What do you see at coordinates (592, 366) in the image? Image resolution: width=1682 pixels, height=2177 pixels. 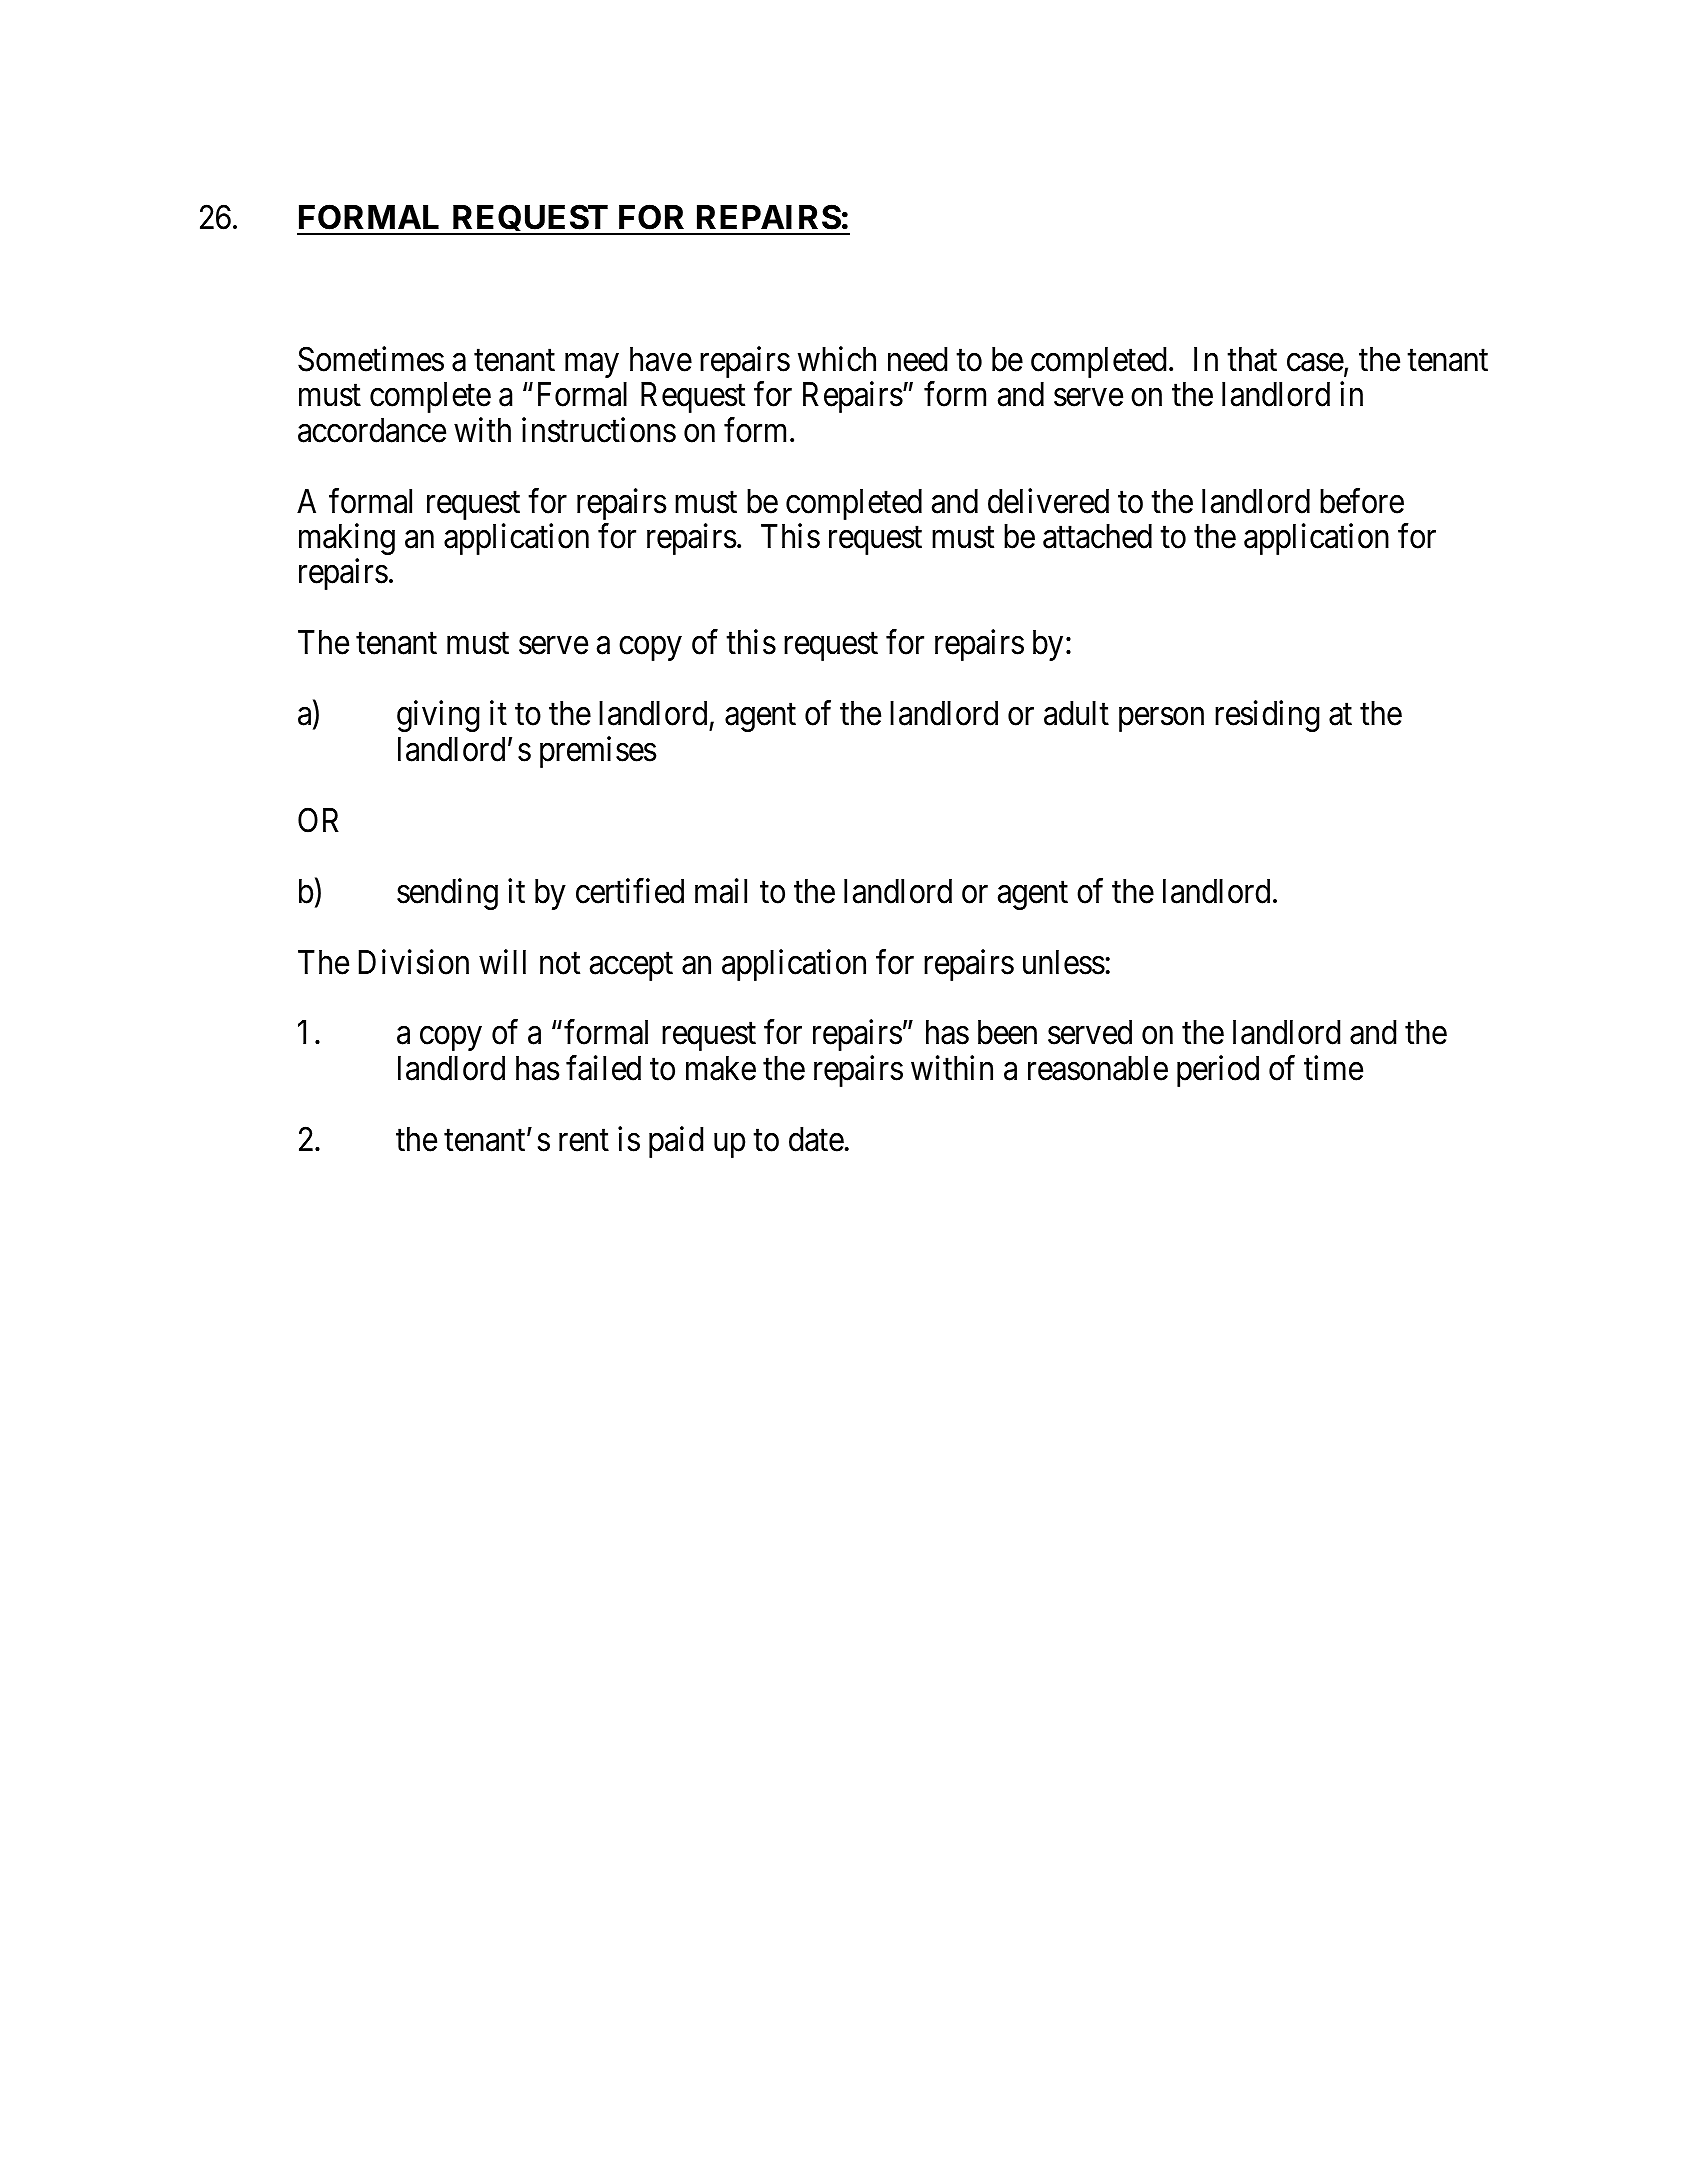 I see `may` at bounding box center [592, 366].
